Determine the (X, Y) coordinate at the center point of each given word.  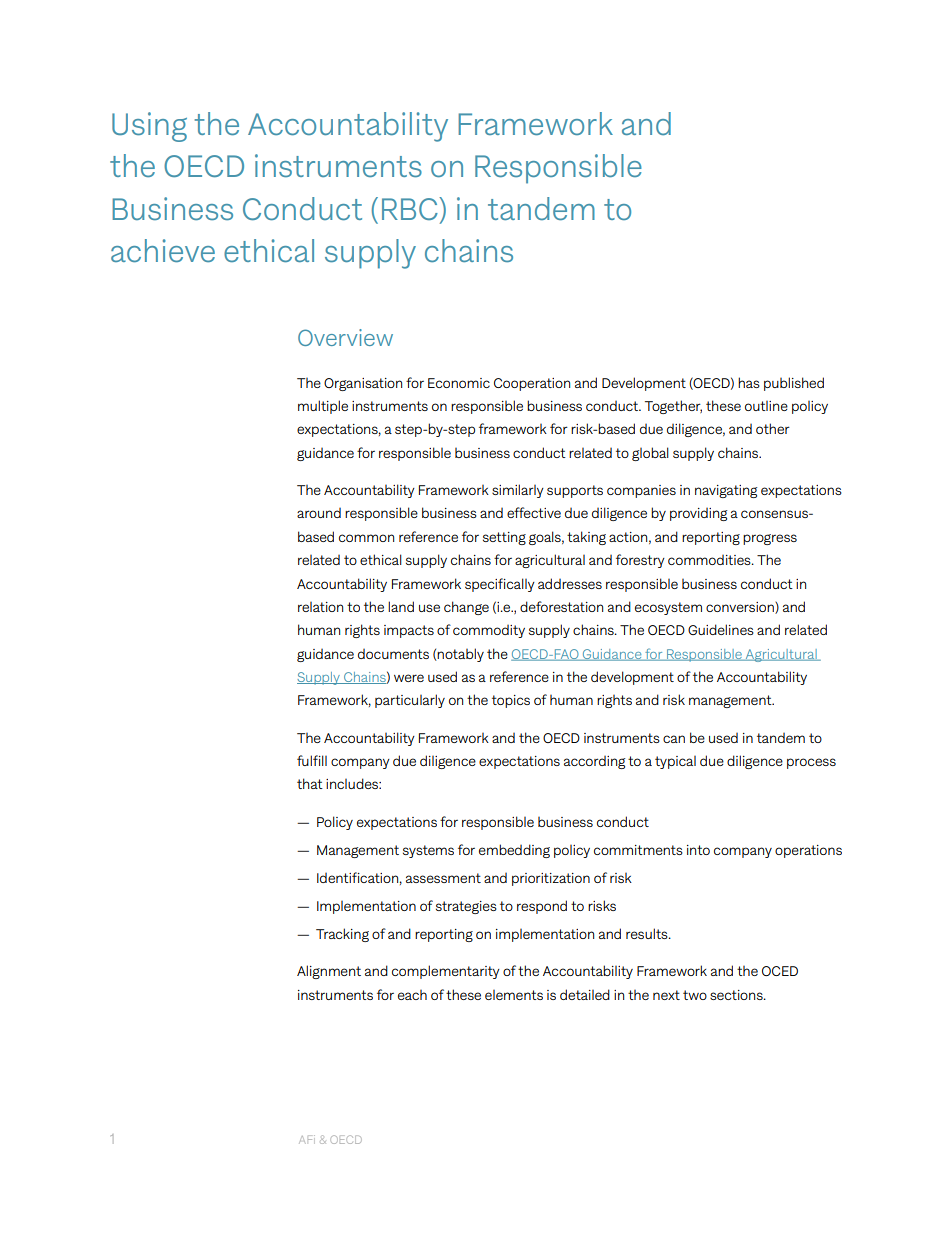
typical (675, 762)
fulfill (312, 760)
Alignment (329, 972)
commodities (710, 560)
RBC (411, 208)
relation (320, 607)
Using (149, 127)
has (749, 382)
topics (511, 701)
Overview (345, 337)
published (794, 384)
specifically (500, 585)
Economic (459, 383)
